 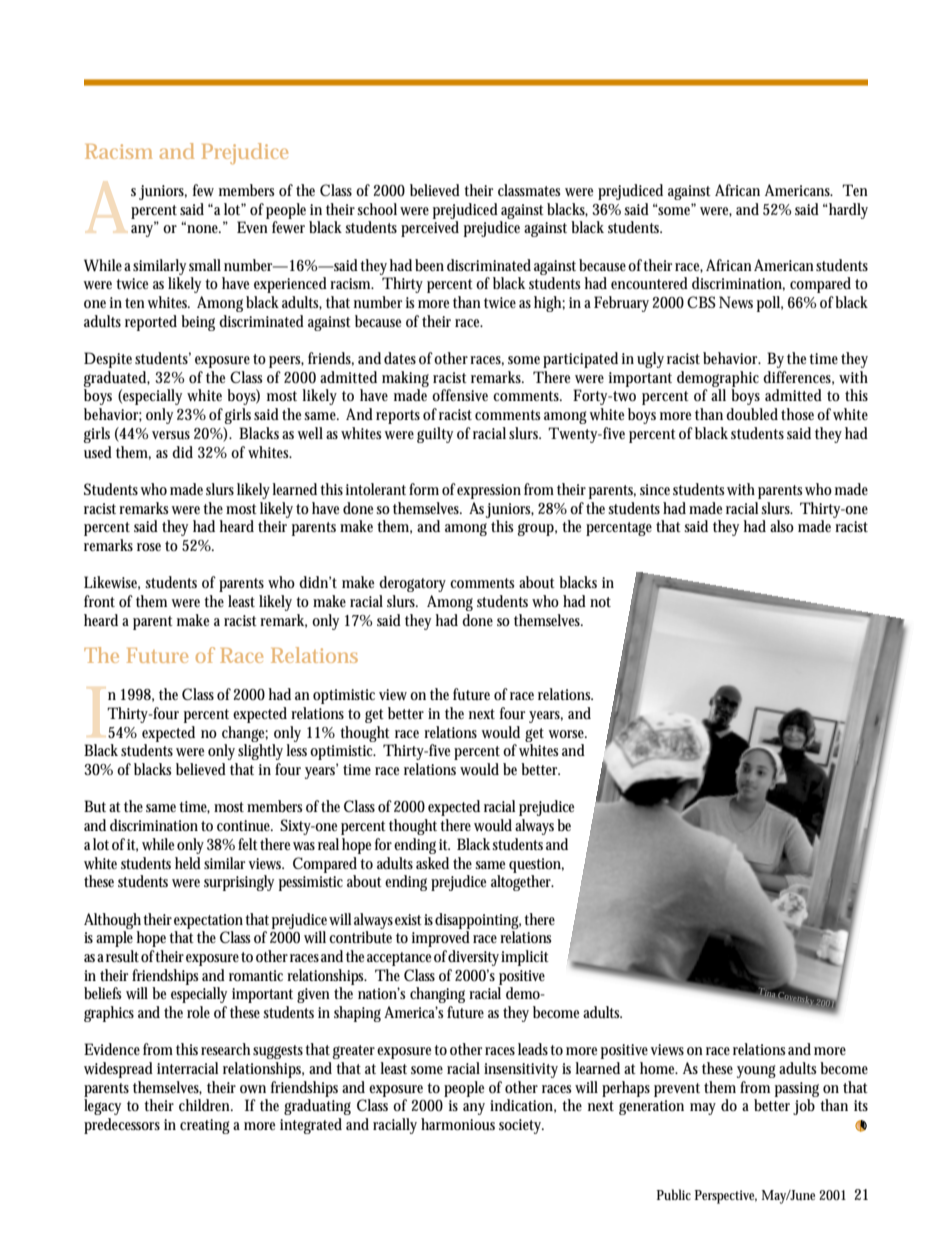 I want to click on not, so click(x=600, y=602).
